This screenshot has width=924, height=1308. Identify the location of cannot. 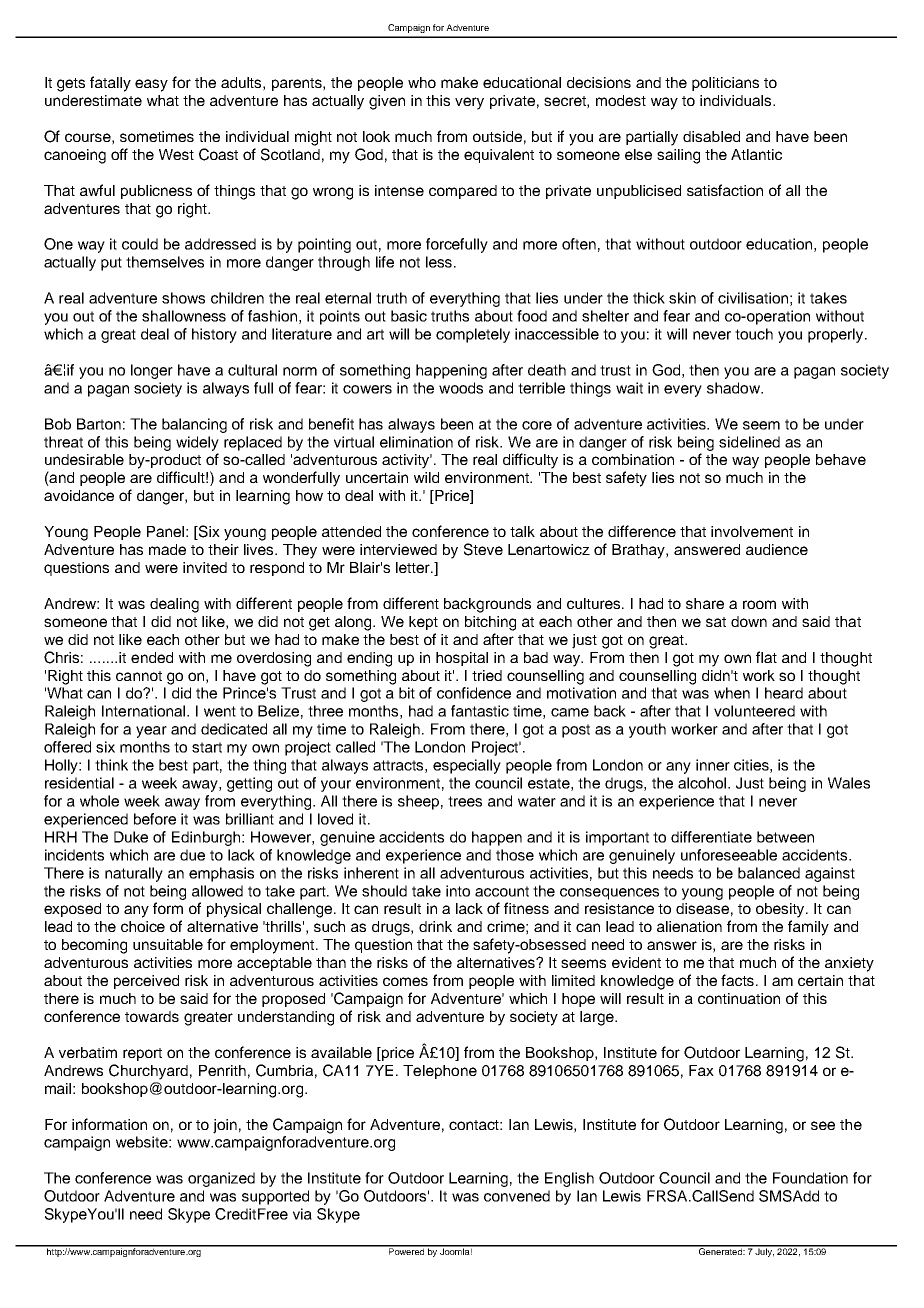
(139, 676).
